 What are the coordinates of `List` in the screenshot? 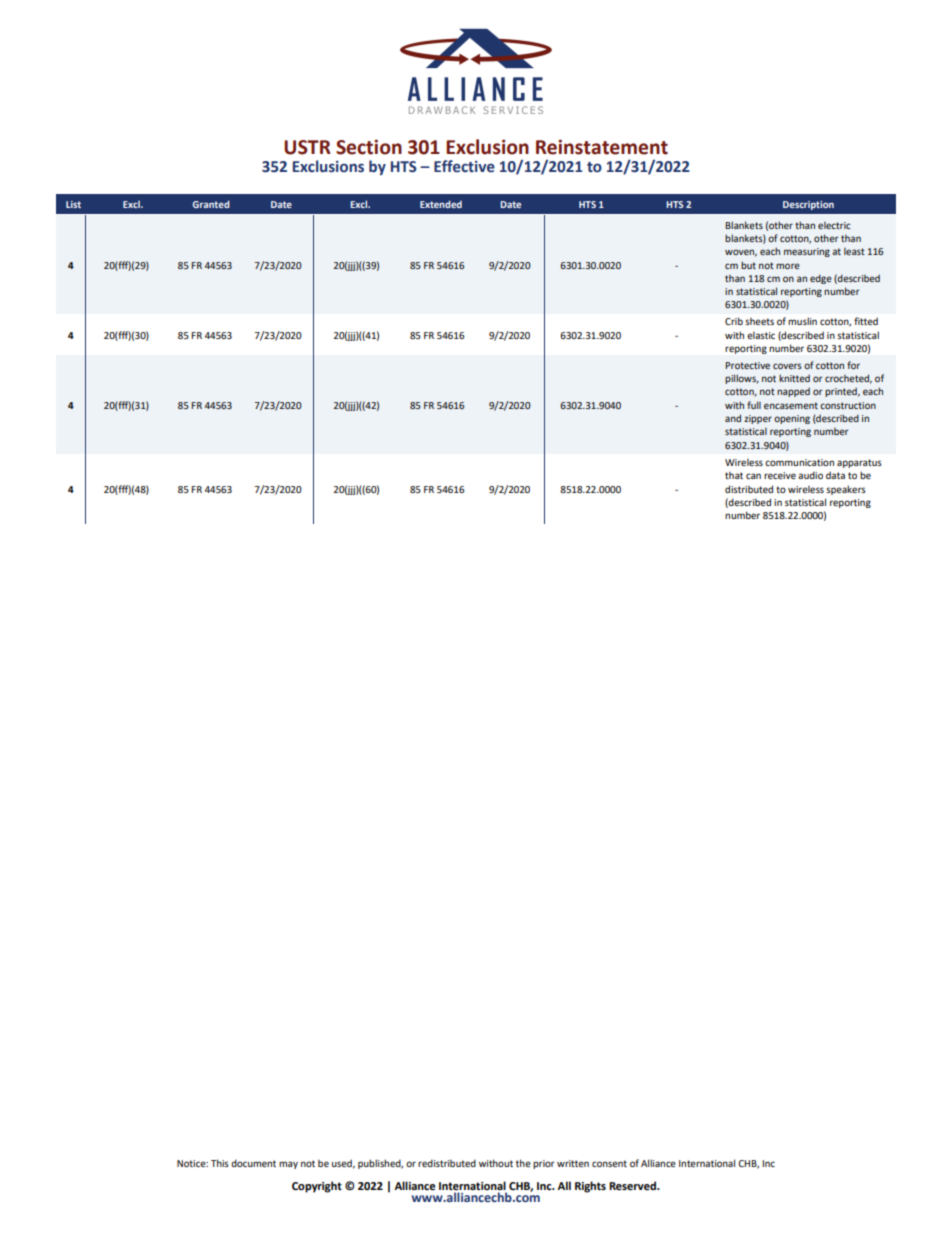 It's located at (73, 204).
